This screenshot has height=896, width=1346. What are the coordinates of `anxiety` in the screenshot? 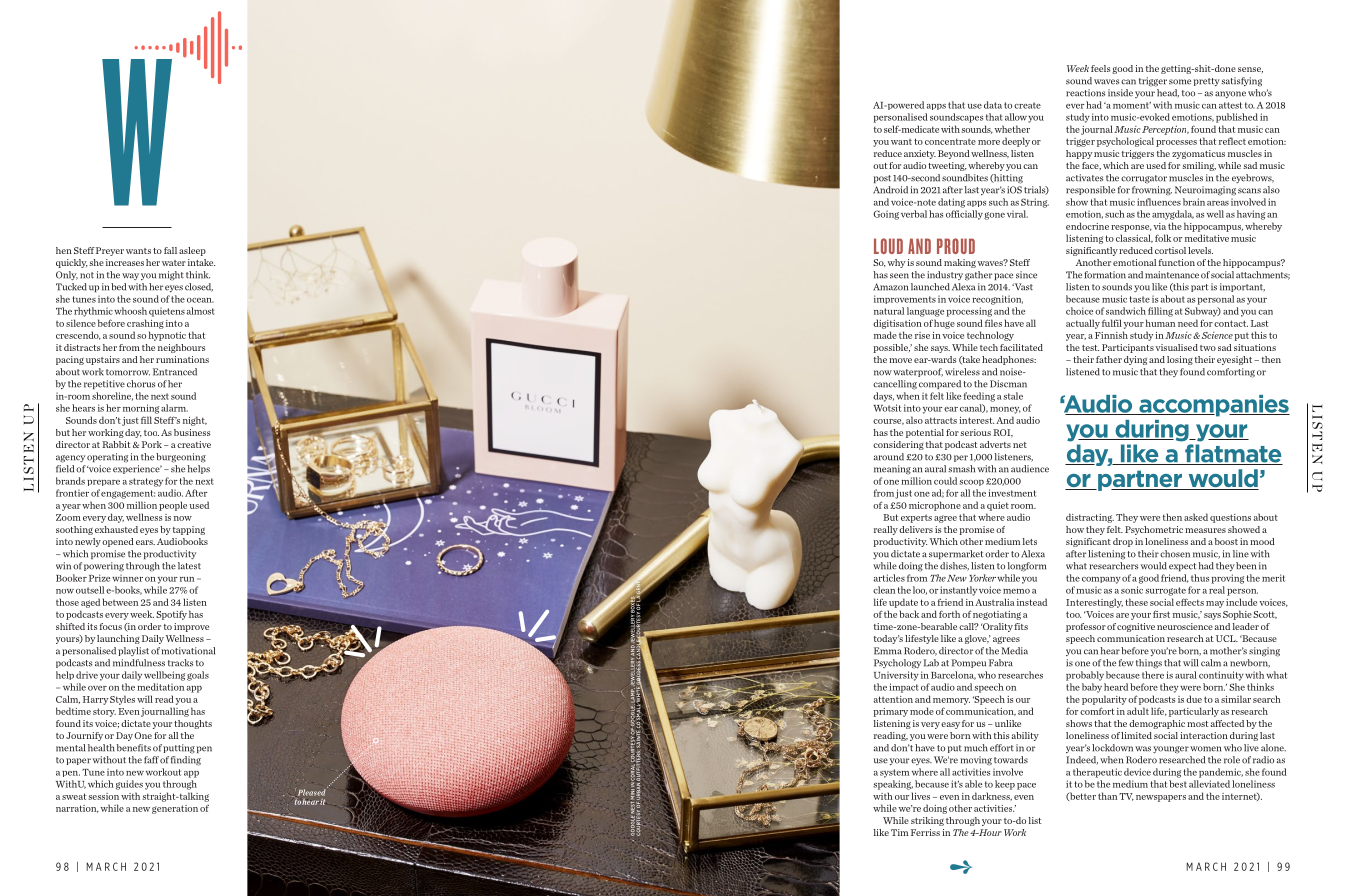 It's located at (920, 154).
